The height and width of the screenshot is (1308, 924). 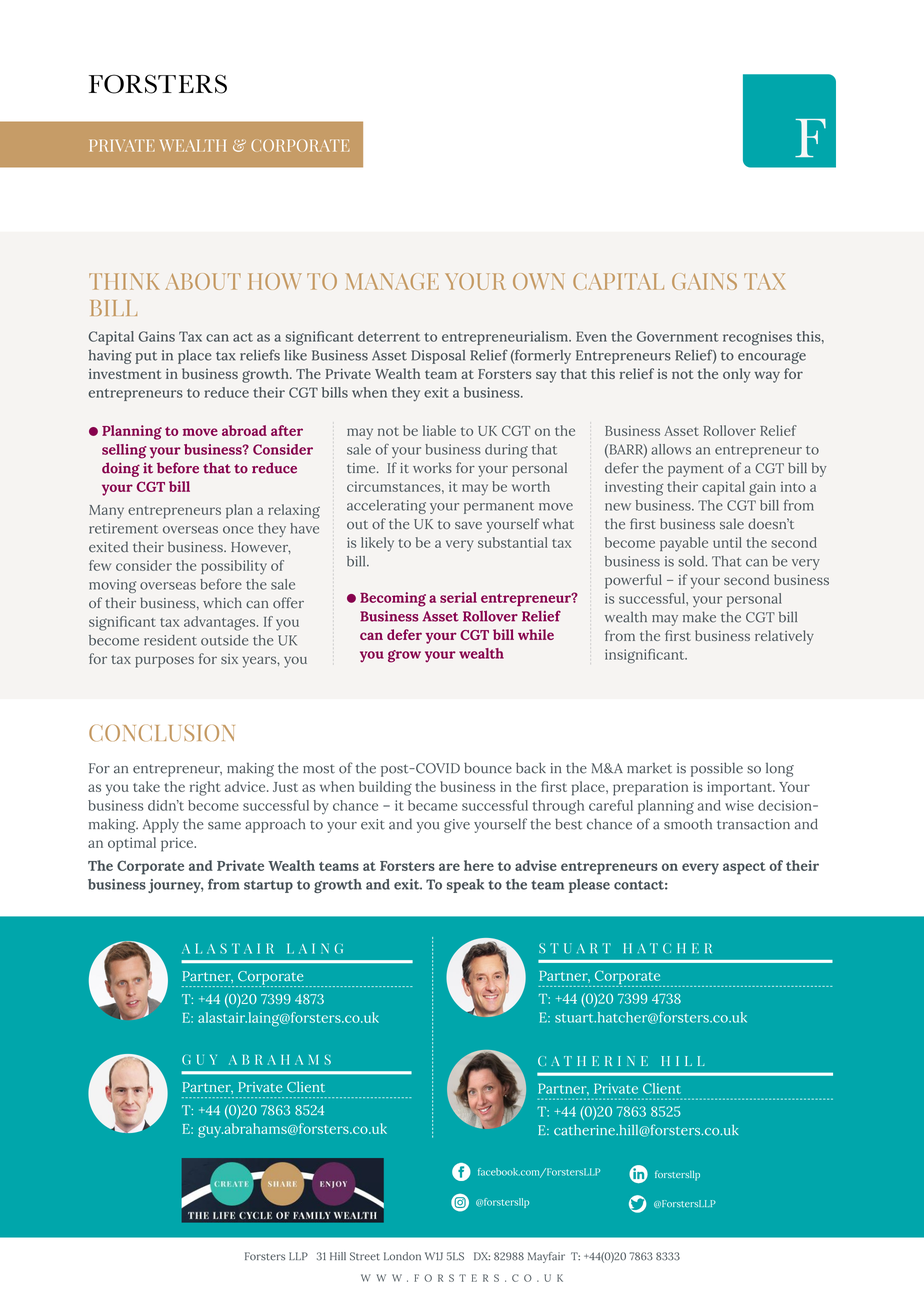 What do you see at coordinates (438, 357) in the screenshot?
I see `Disposal` at bounding box center [438, 357].
